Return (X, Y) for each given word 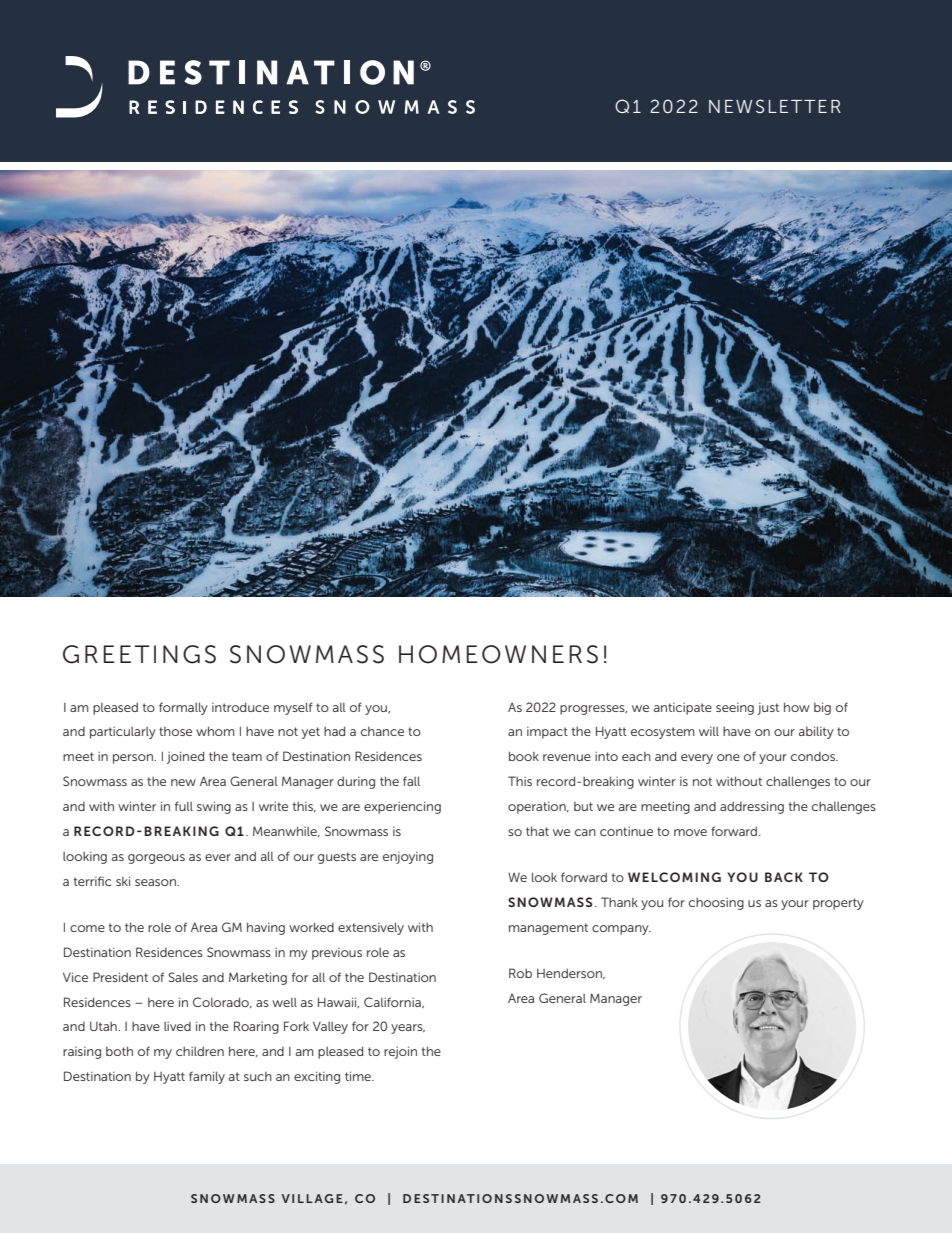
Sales (183, 977)
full (184, 806)
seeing (735, 709)
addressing (752, 807)
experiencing (402, 807)
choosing (716, 904)
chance (382, 731)
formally (183, 708)
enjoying (408, 858)
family (207, 1077)
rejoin (400, 1052)
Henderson (570, 974)
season (156, 882)
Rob (520, 973)
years (408, 1029)
